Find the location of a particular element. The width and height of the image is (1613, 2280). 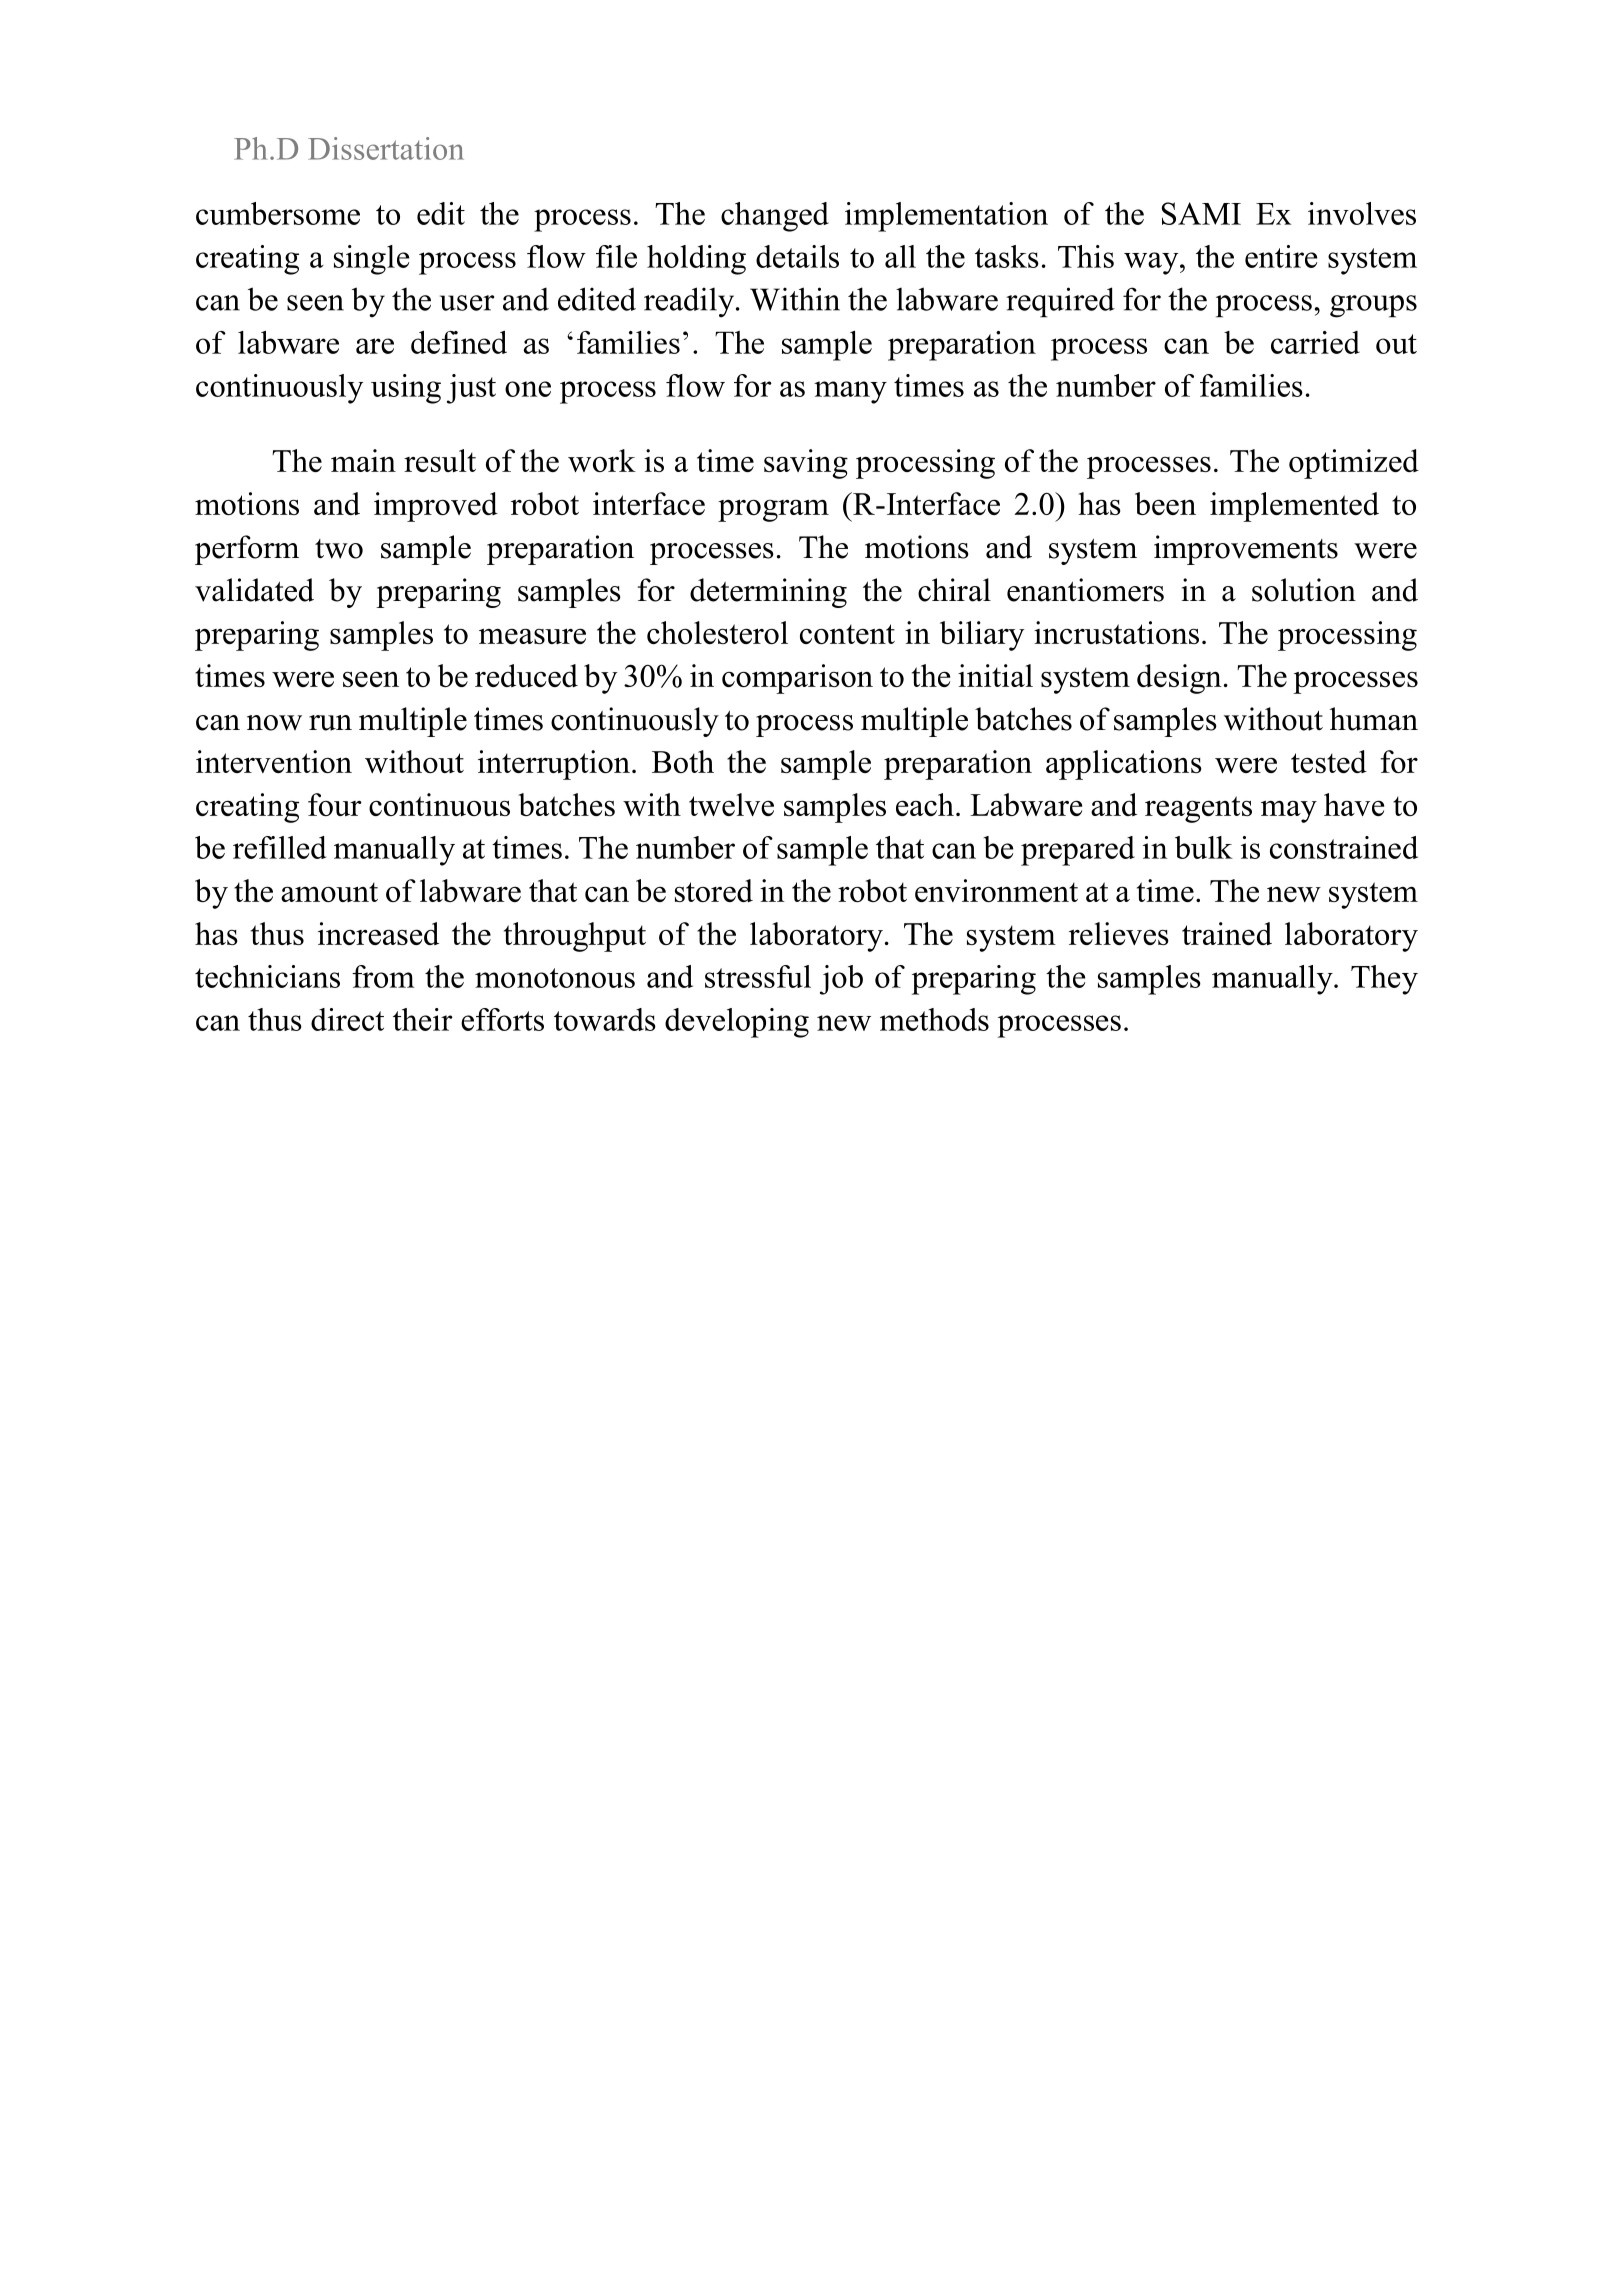

comparison is located at coordinates (797, 679).
